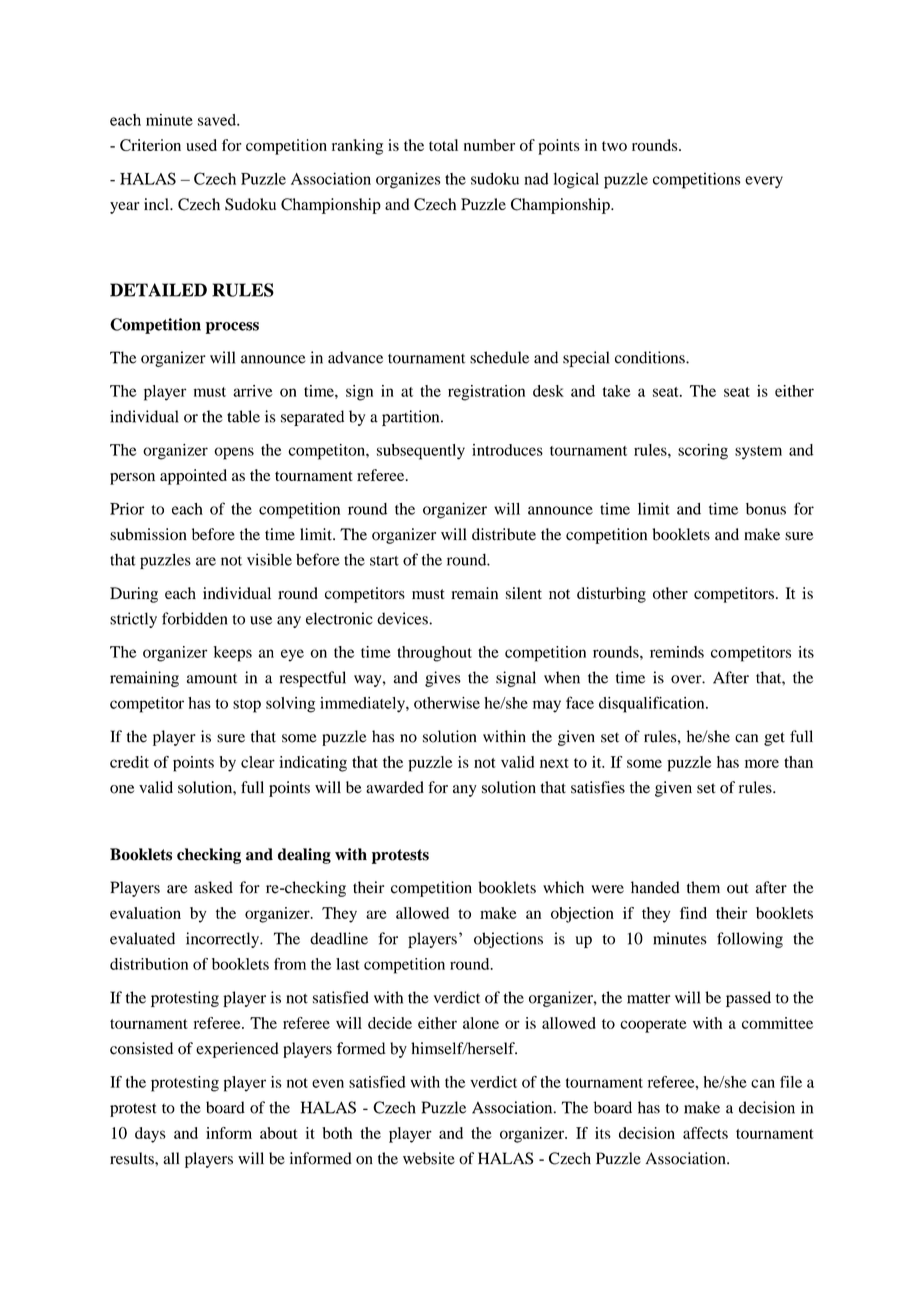 This page has height=1308, width=924. Describe the element at coordinates (421, 452) in the page. I see `subsequently` at that location.
